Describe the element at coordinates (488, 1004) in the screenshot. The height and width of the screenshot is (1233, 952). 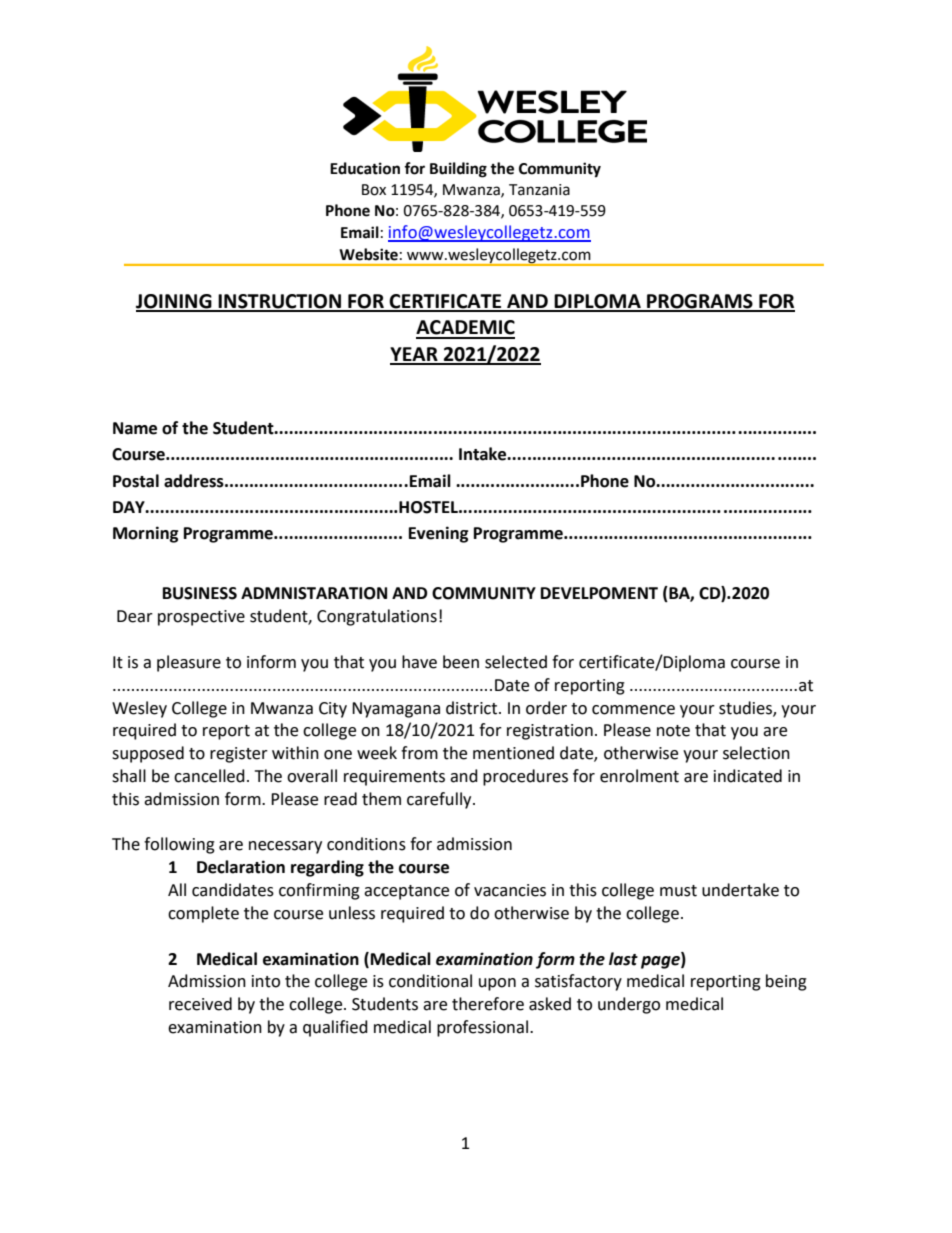
I see `therefore` at that location.
